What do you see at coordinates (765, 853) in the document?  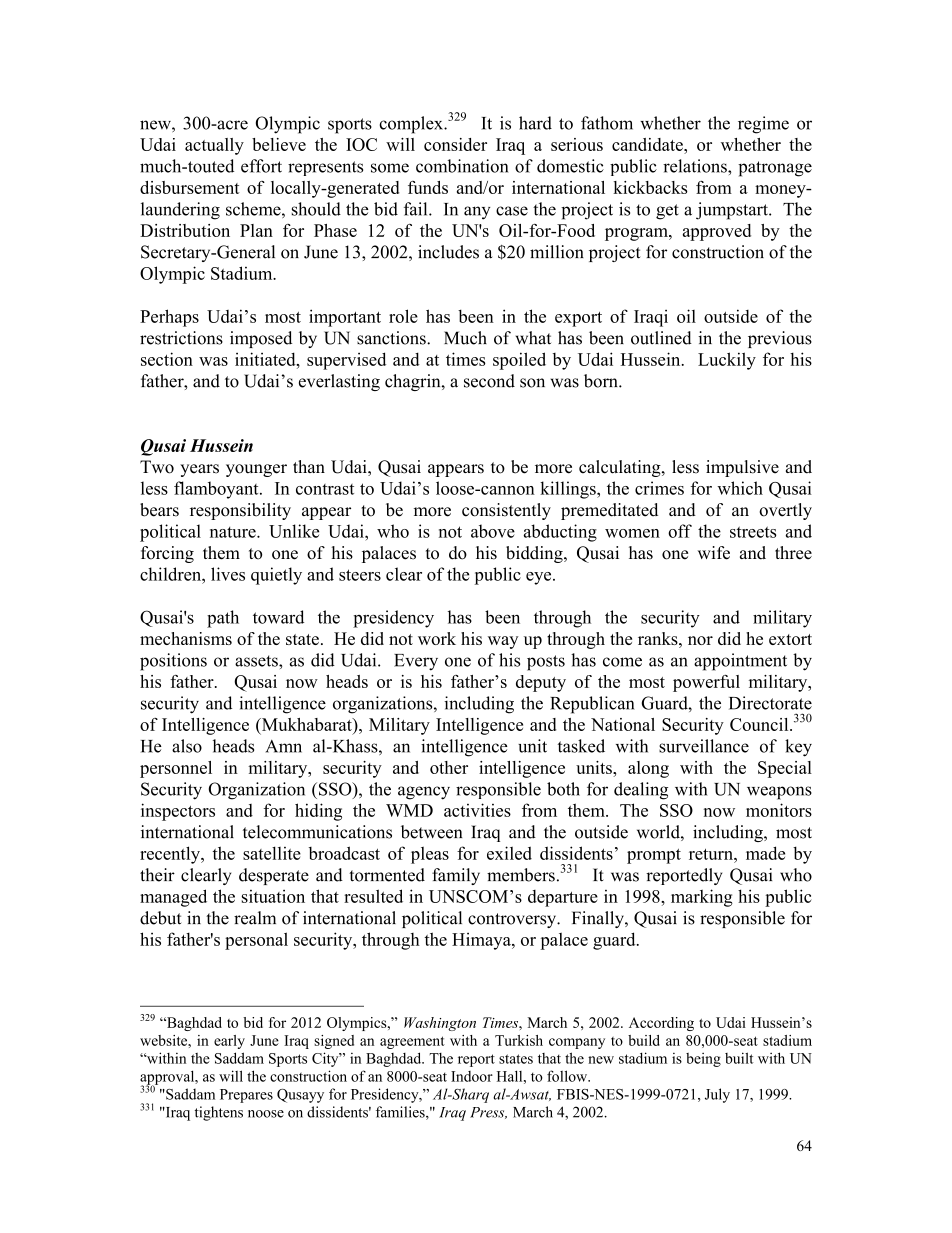 I see `made` at bounding box center [765, 853].
